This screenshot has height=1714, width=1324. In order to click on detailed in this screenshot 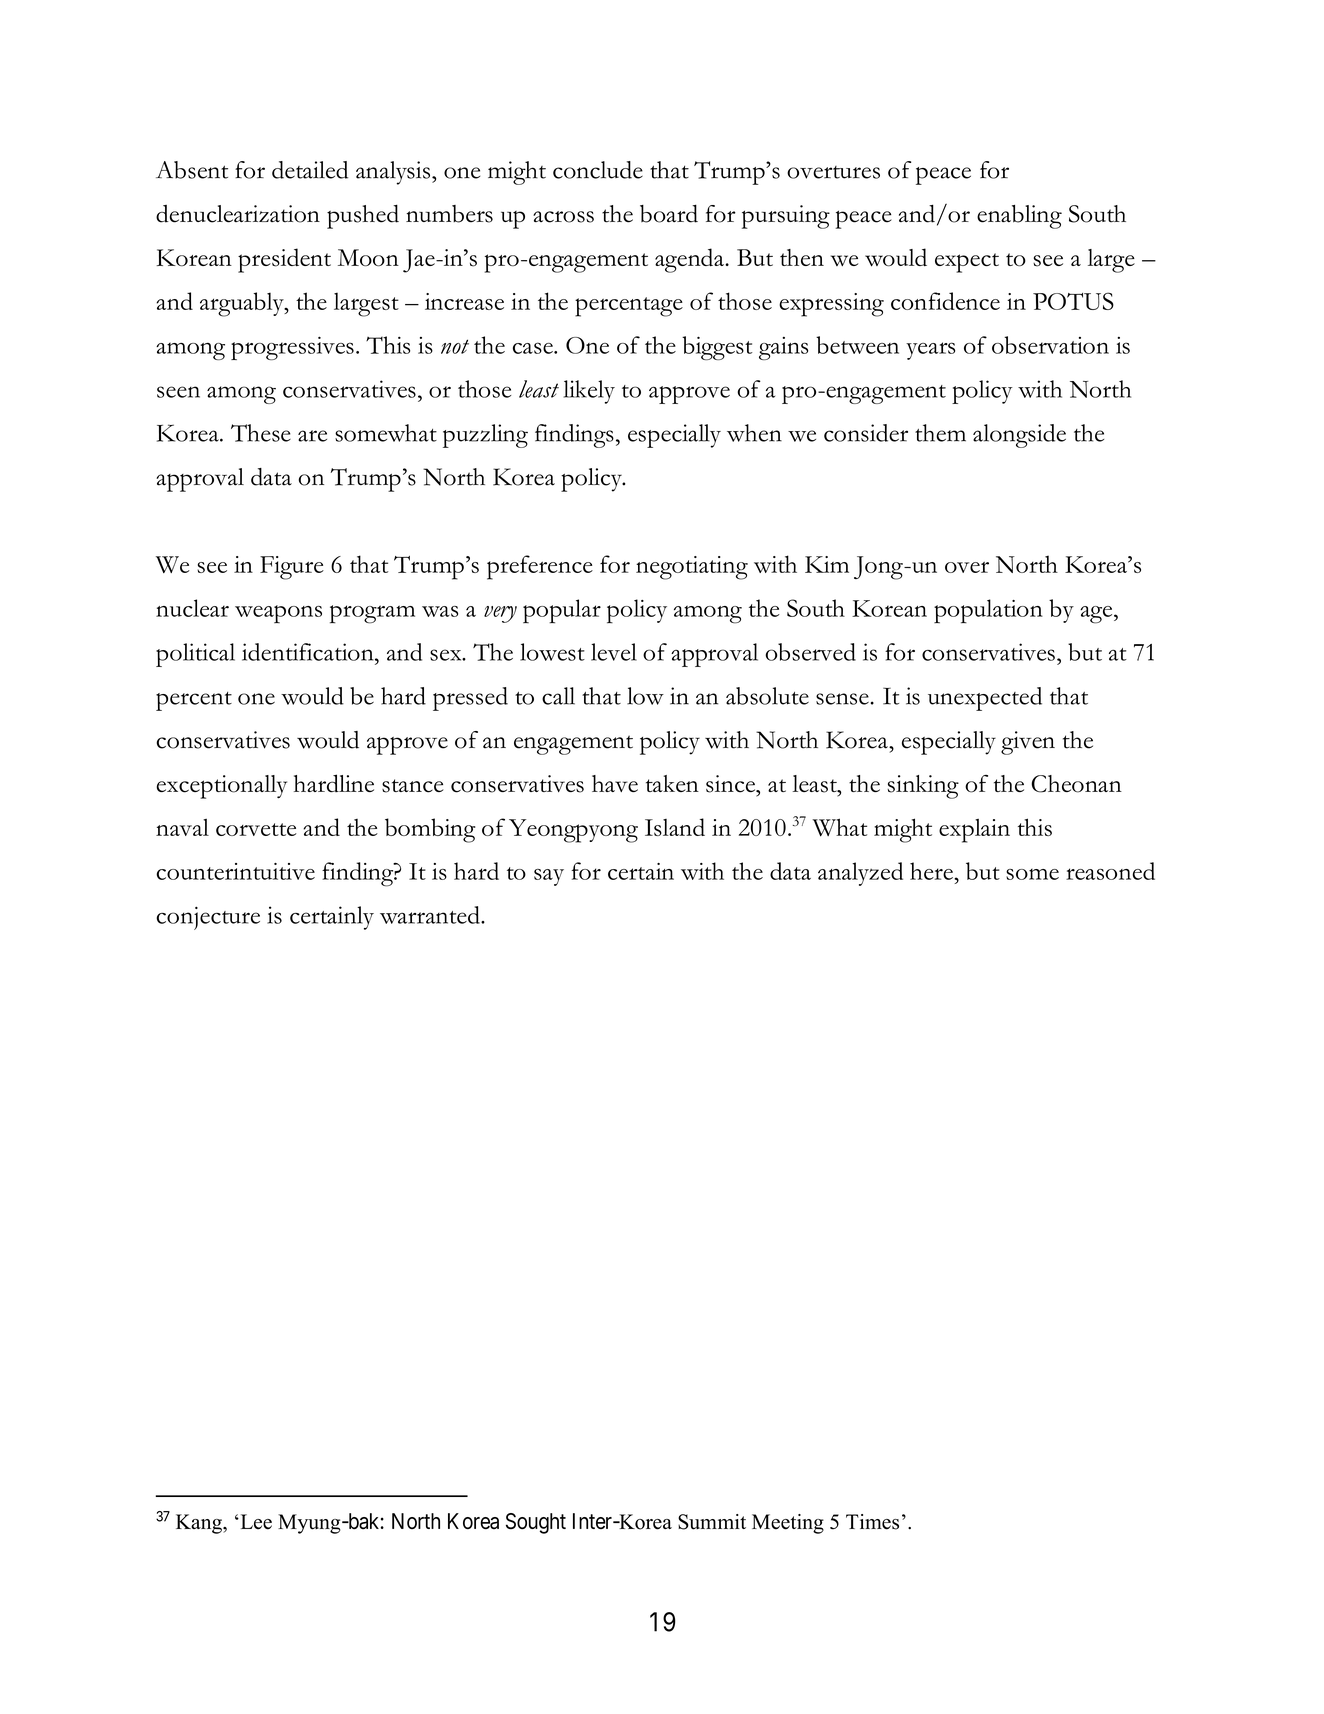, I will do `click(310, 170)`.
